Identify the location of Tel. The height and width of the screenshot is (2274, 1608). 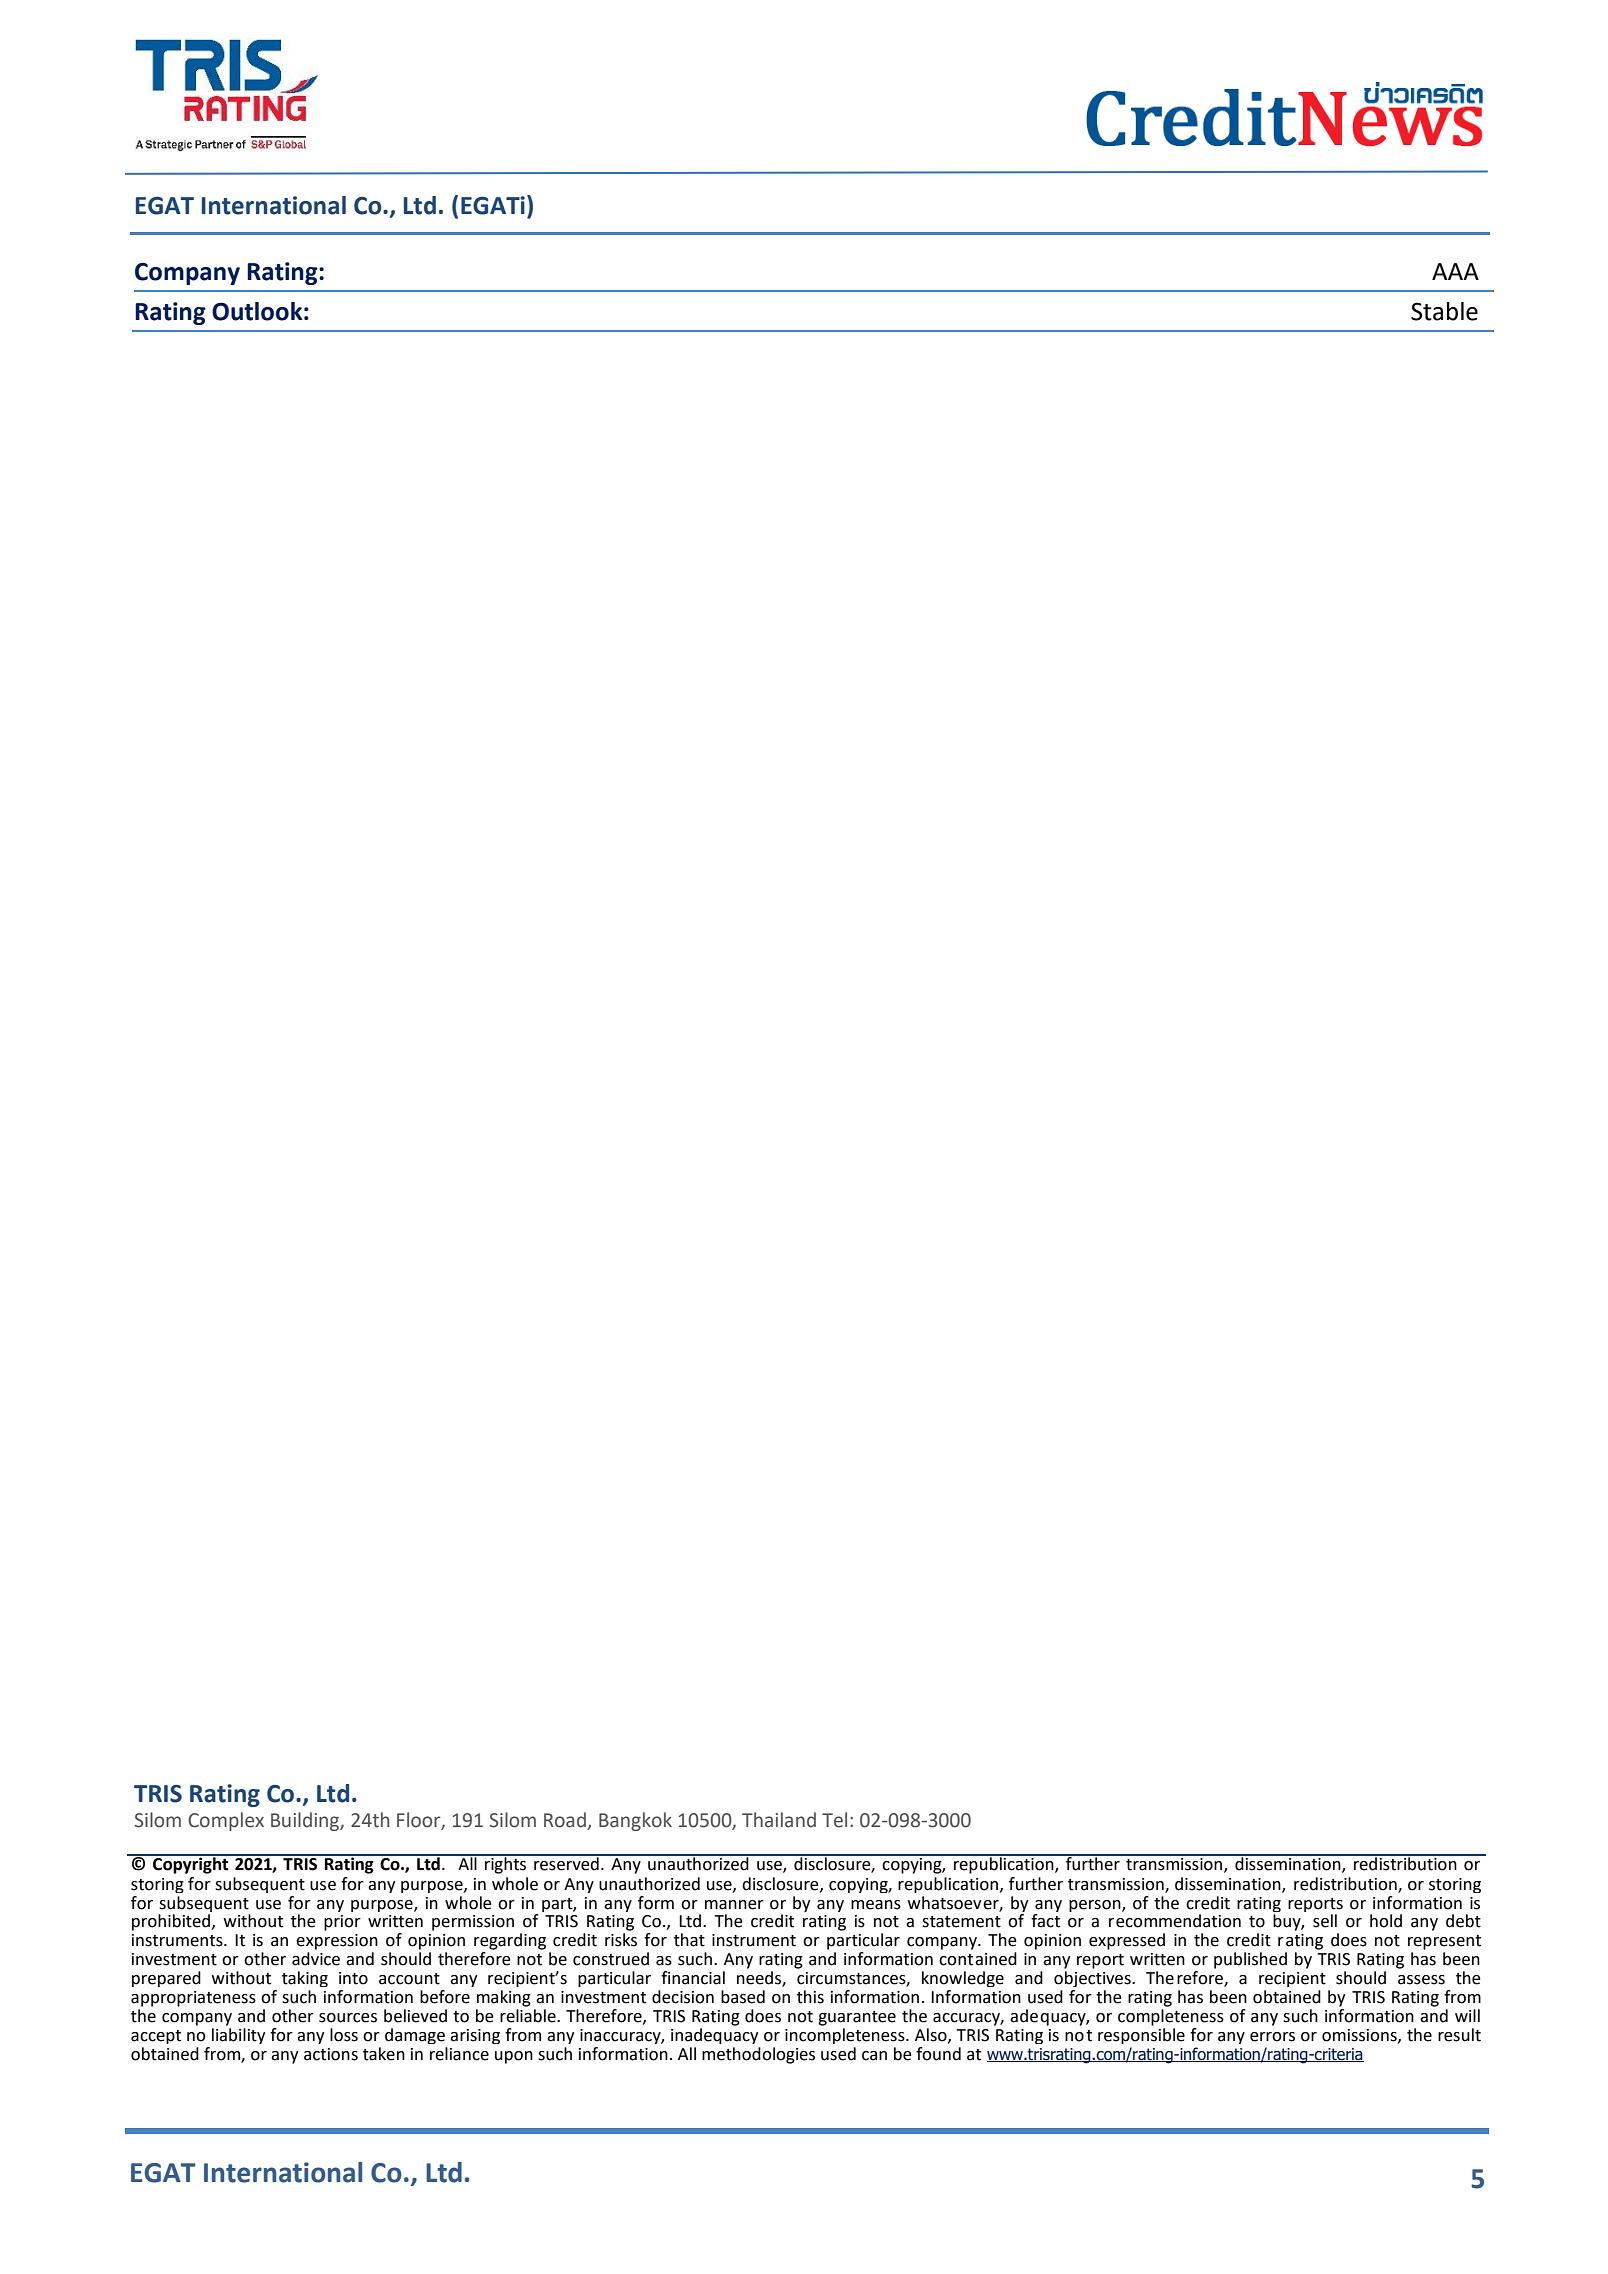
(834, 1820).
